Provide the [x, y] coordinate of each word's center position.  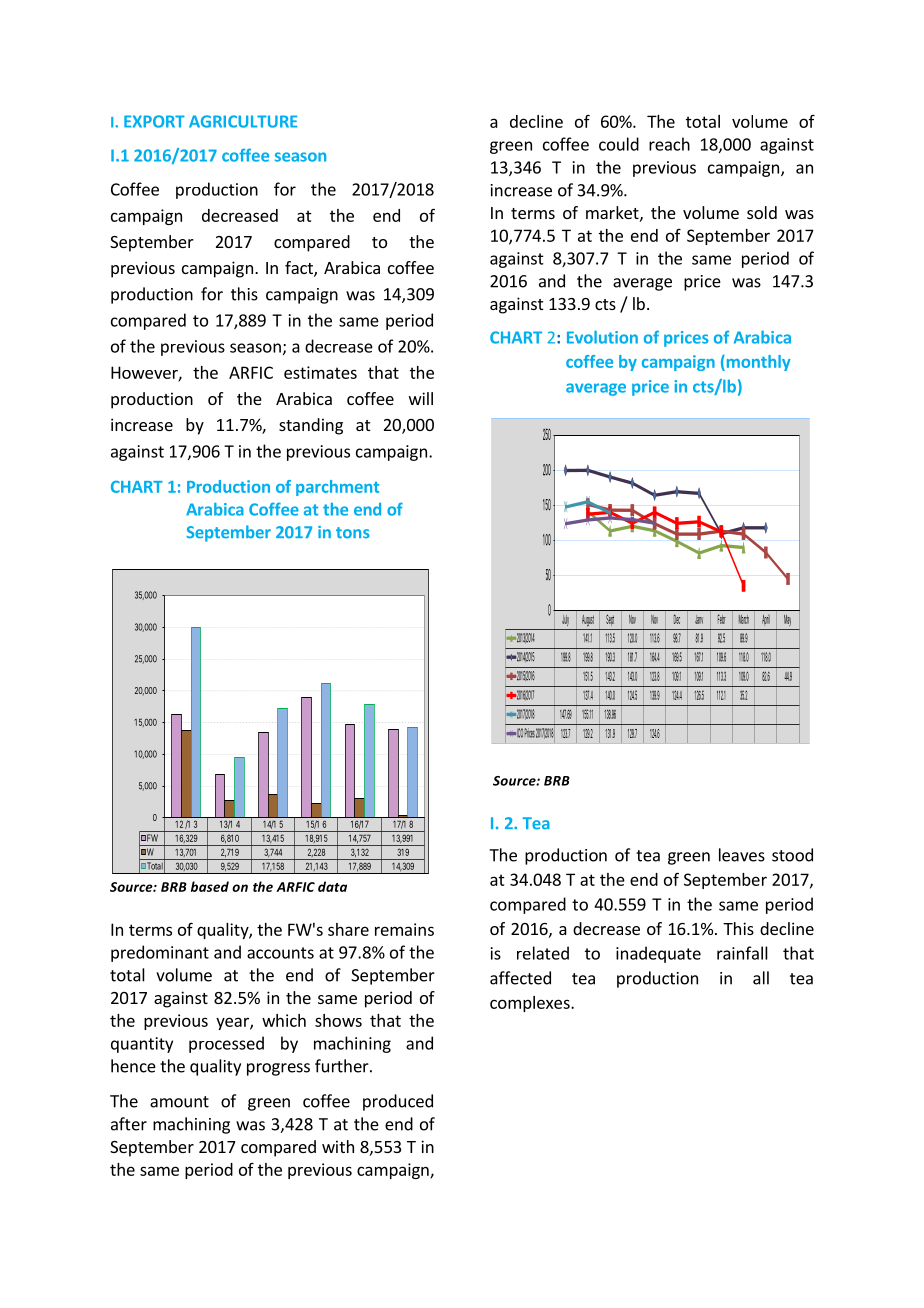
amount [179, 1102]
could [619, 144]
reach [669, 144]
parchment [337, 488]
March [744, 619]
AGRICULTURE [243, 121]
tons [353, 533]
